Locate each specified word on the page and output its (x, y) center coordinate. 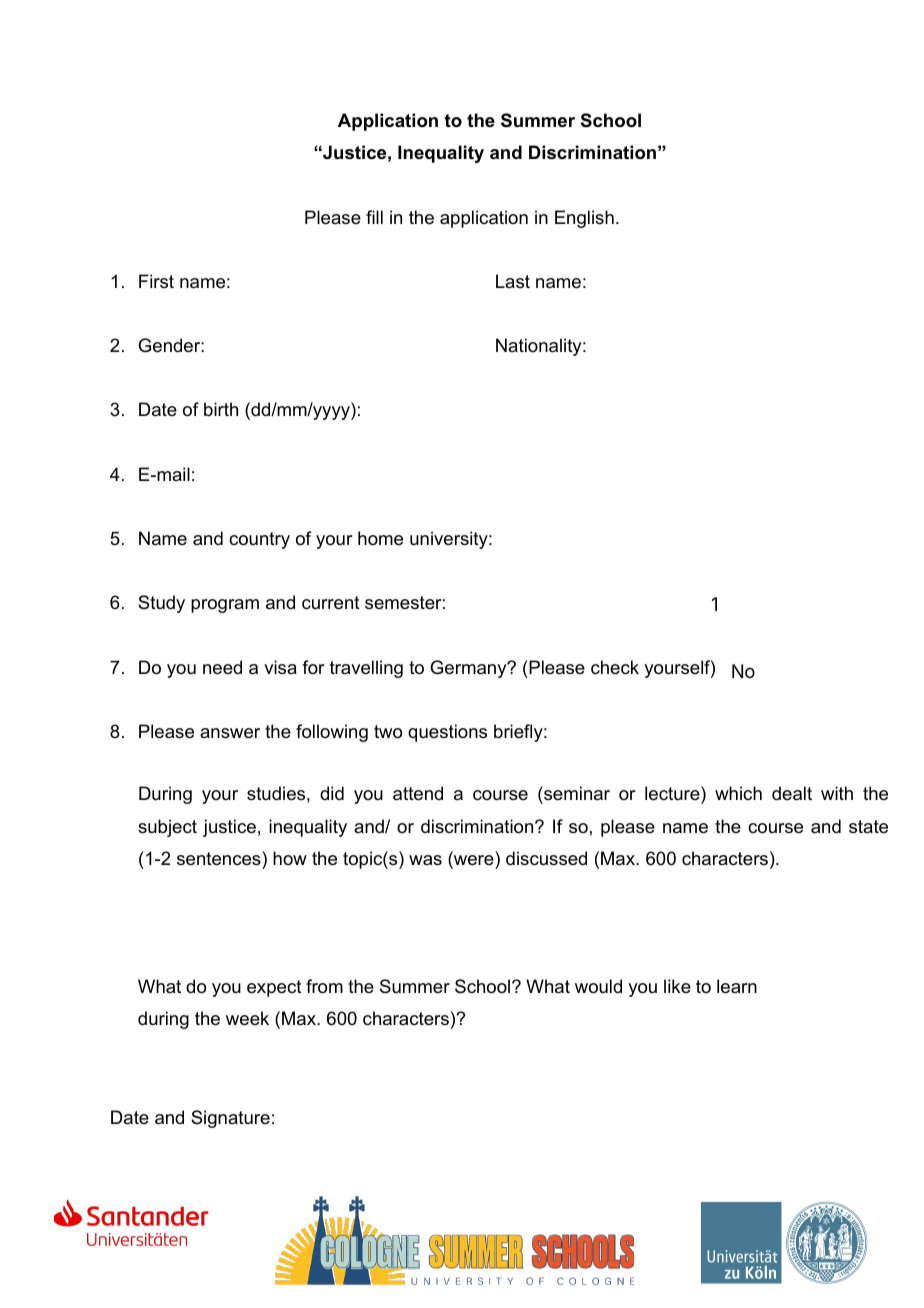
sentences (220, 858)
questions (447, 733)
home (380, 538)
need (222, 667)
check (615, 667)
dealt (792, 793)
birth (221, 409)
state (868, 827)
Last (513, 281)
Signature (230, 1119)
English (584, 219)
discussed (546, 858)
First (156, 281)
